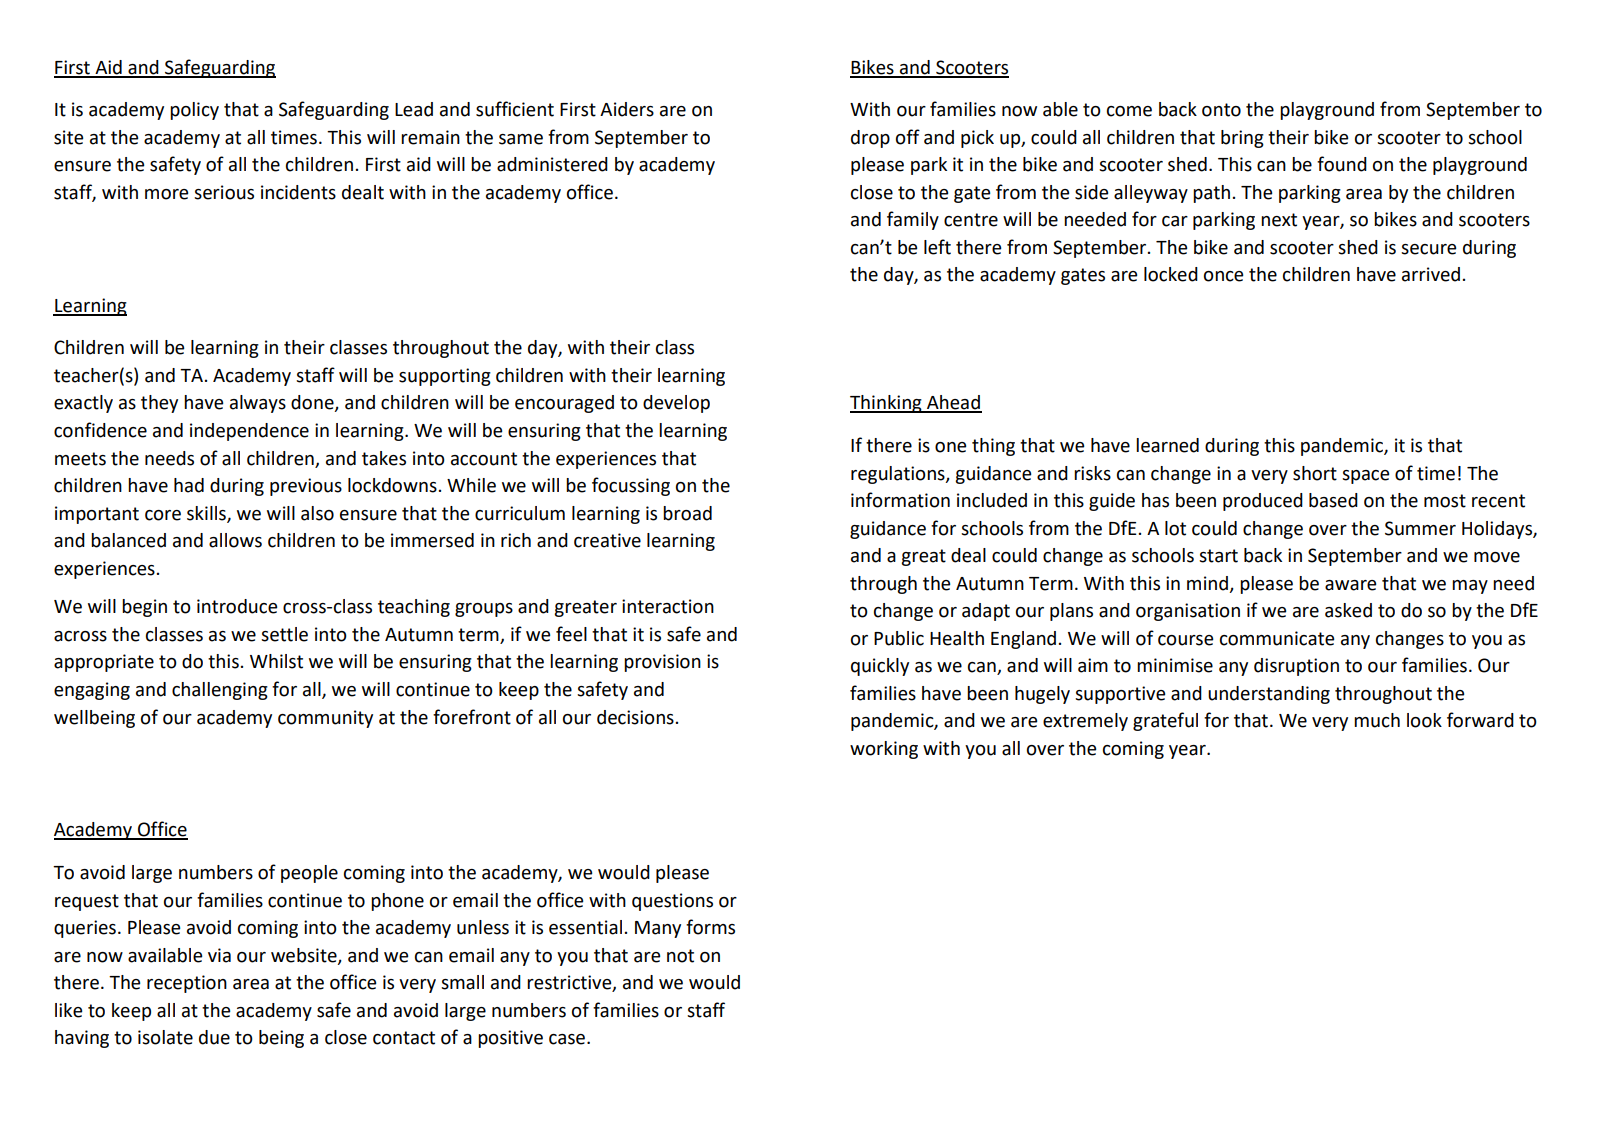 The height and width of the screenshot is (1130, 1598). Describe the element at coordinates (668, 606) in the screenshot. I see `interaction` at that location.
